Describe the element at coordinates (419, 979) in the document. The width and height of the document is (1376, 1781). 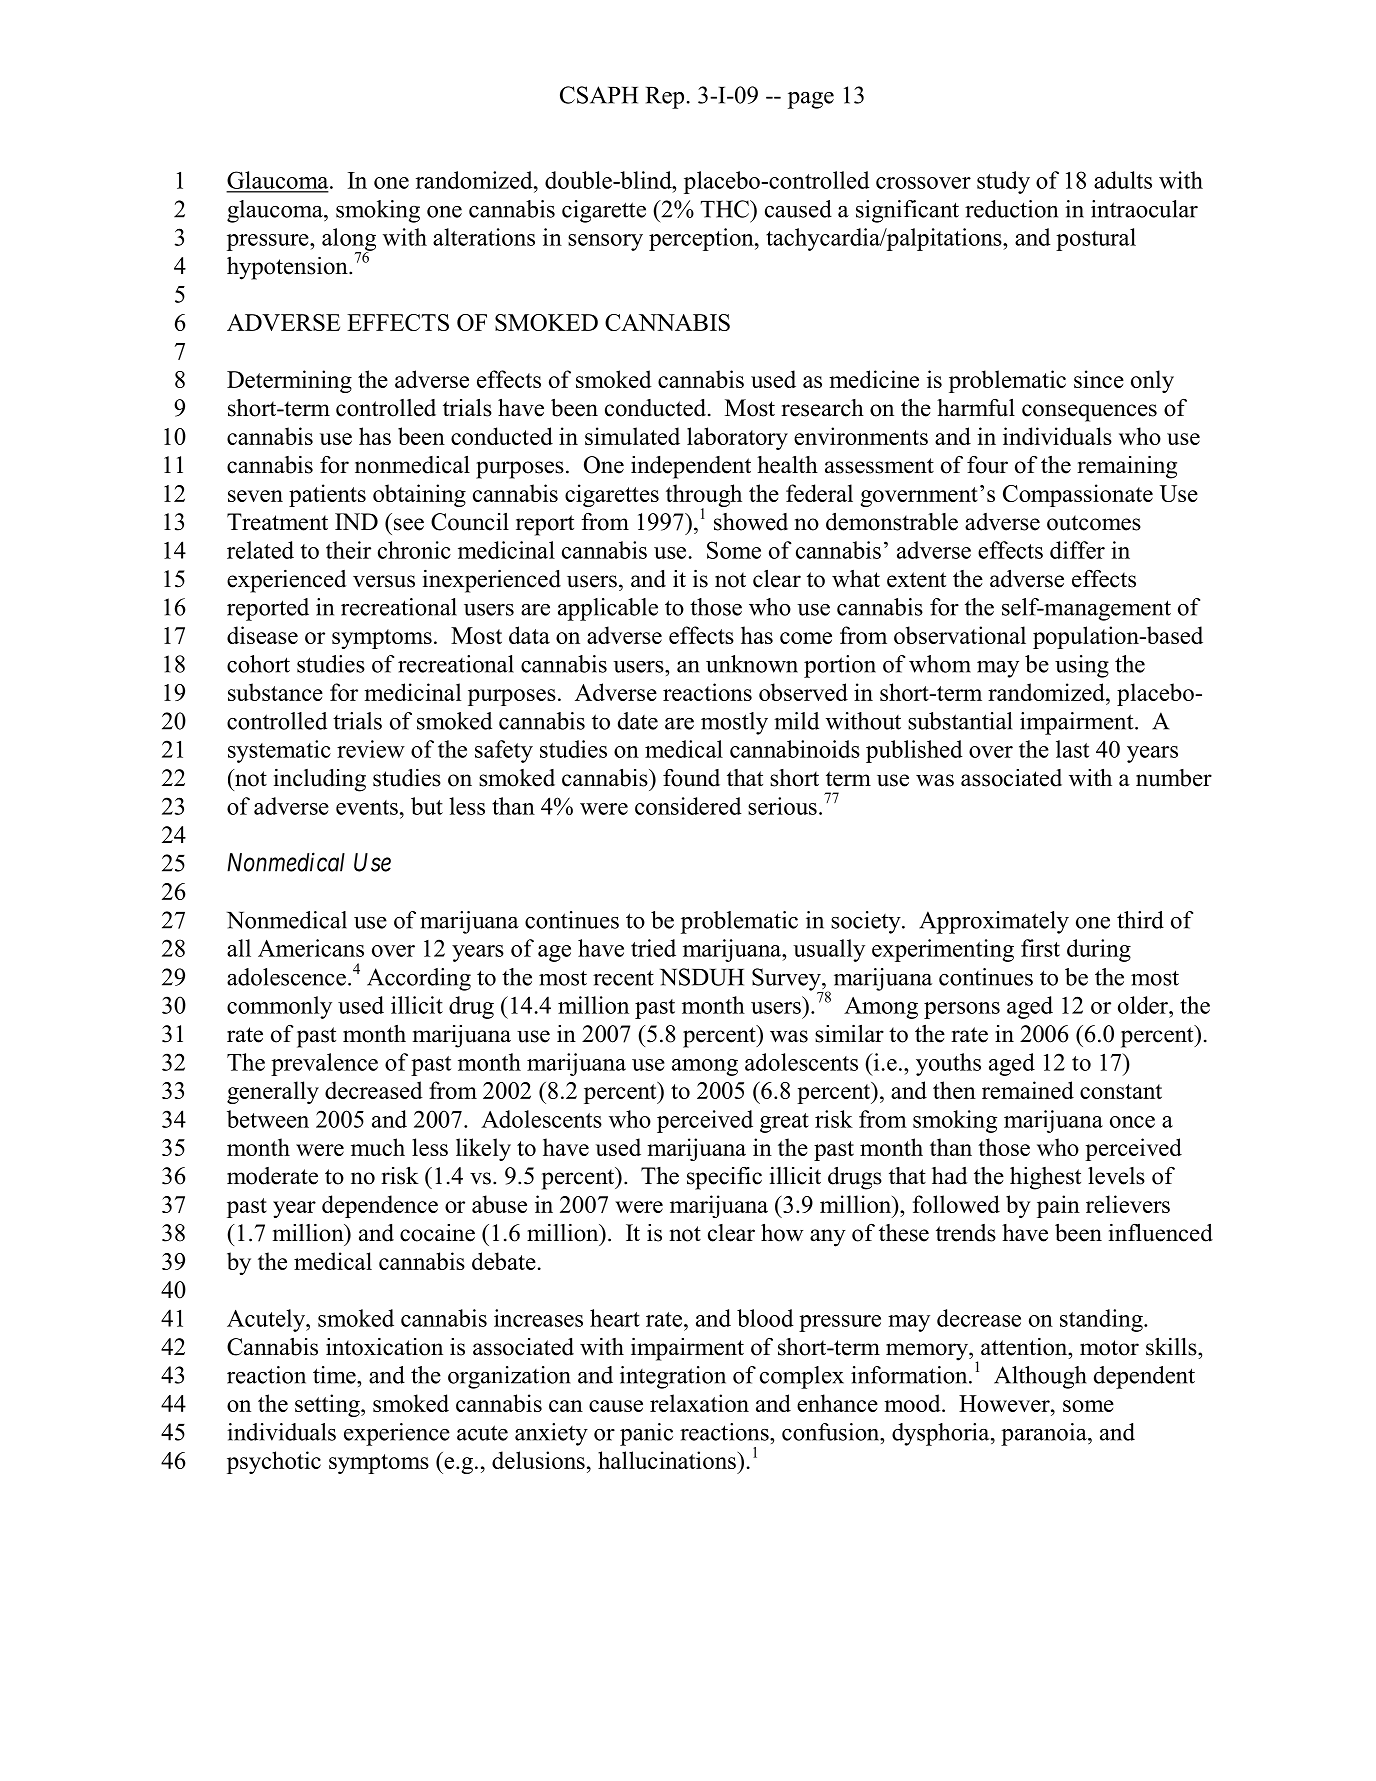
I see `According` at that location.
